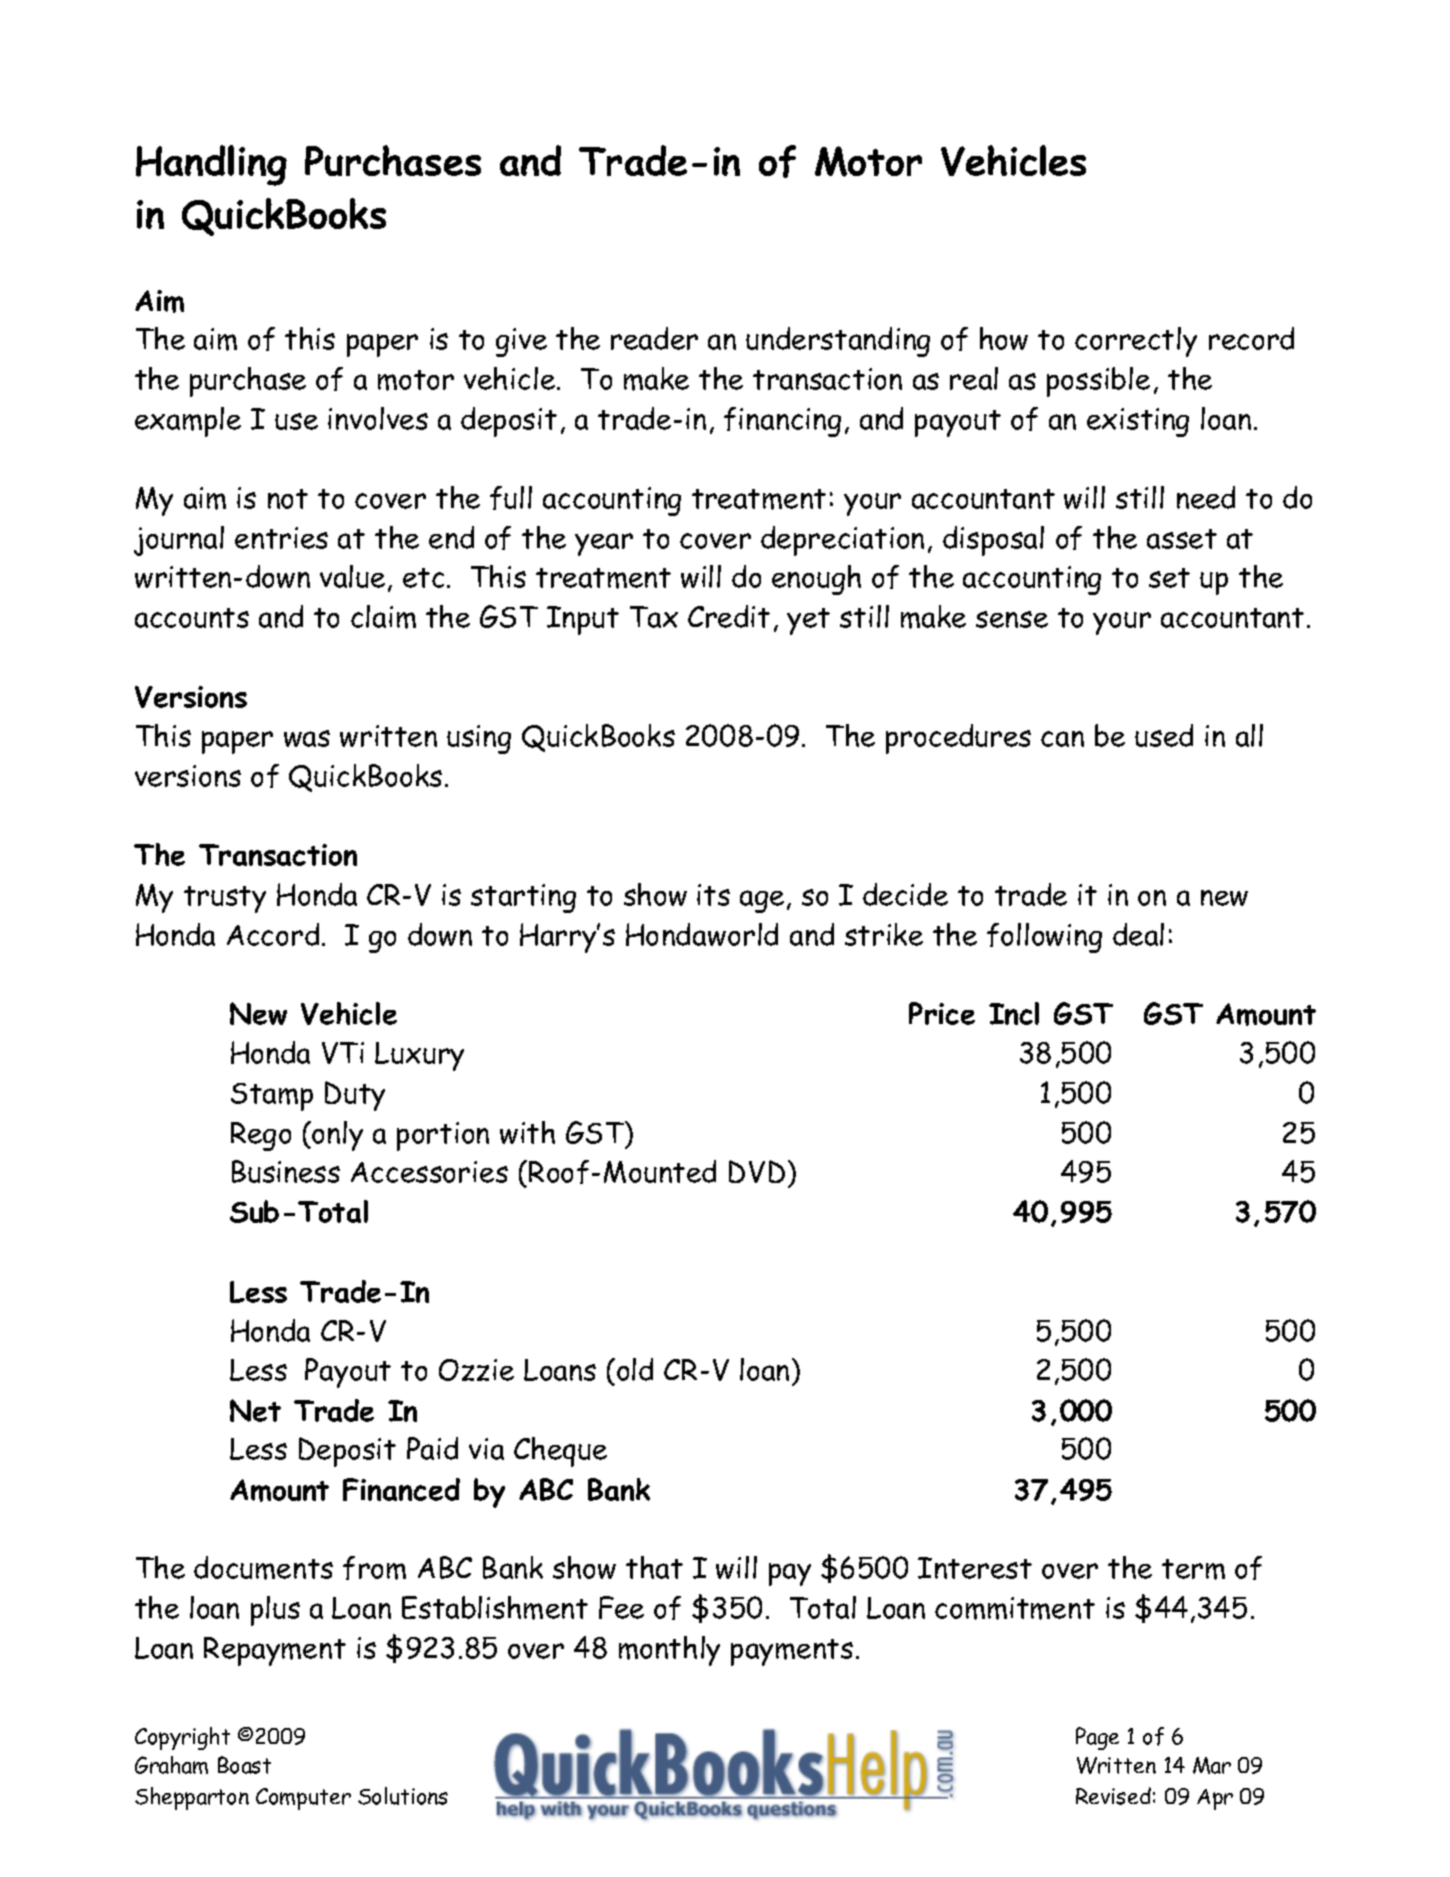  I want to click on reader, so click(654, 338).
